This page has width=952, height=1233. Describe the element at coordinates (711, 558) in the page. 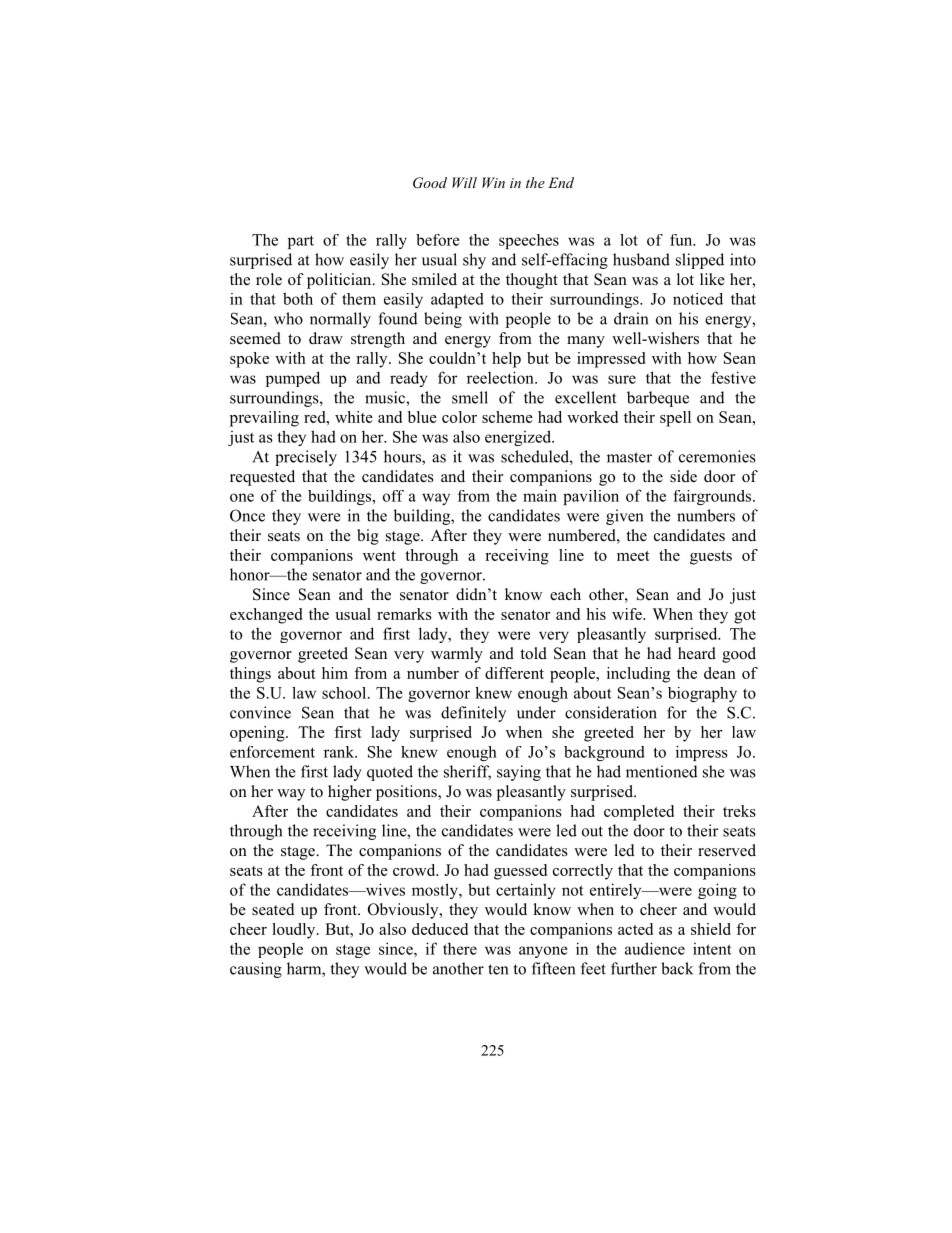

I see `guests` at that location.
